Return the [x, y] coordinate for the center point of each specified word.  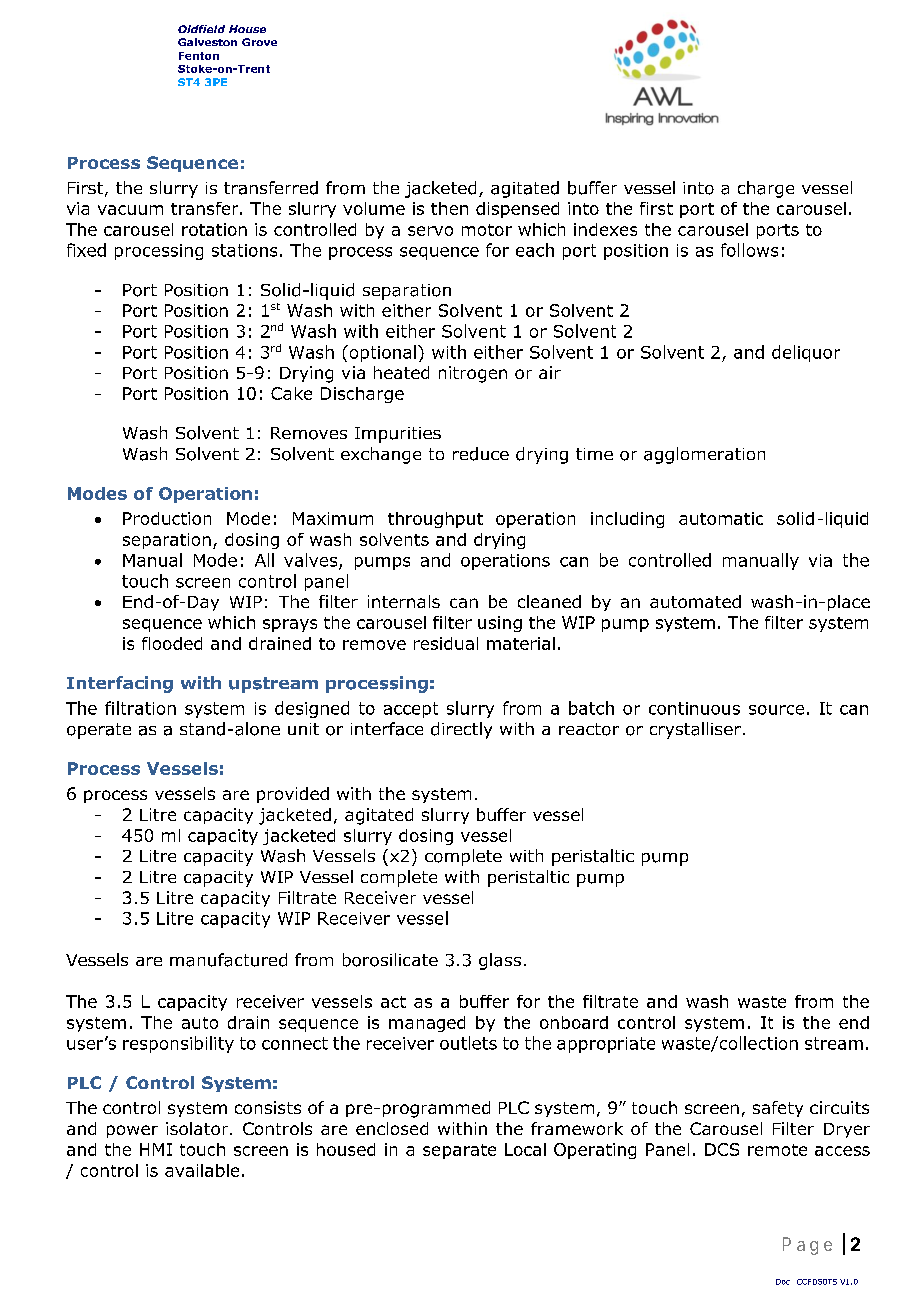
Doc [783, 1282]
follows [749, 250]
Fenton [199, 56]
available [202, 1170]
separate [459, 1151]
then [449, 208]
